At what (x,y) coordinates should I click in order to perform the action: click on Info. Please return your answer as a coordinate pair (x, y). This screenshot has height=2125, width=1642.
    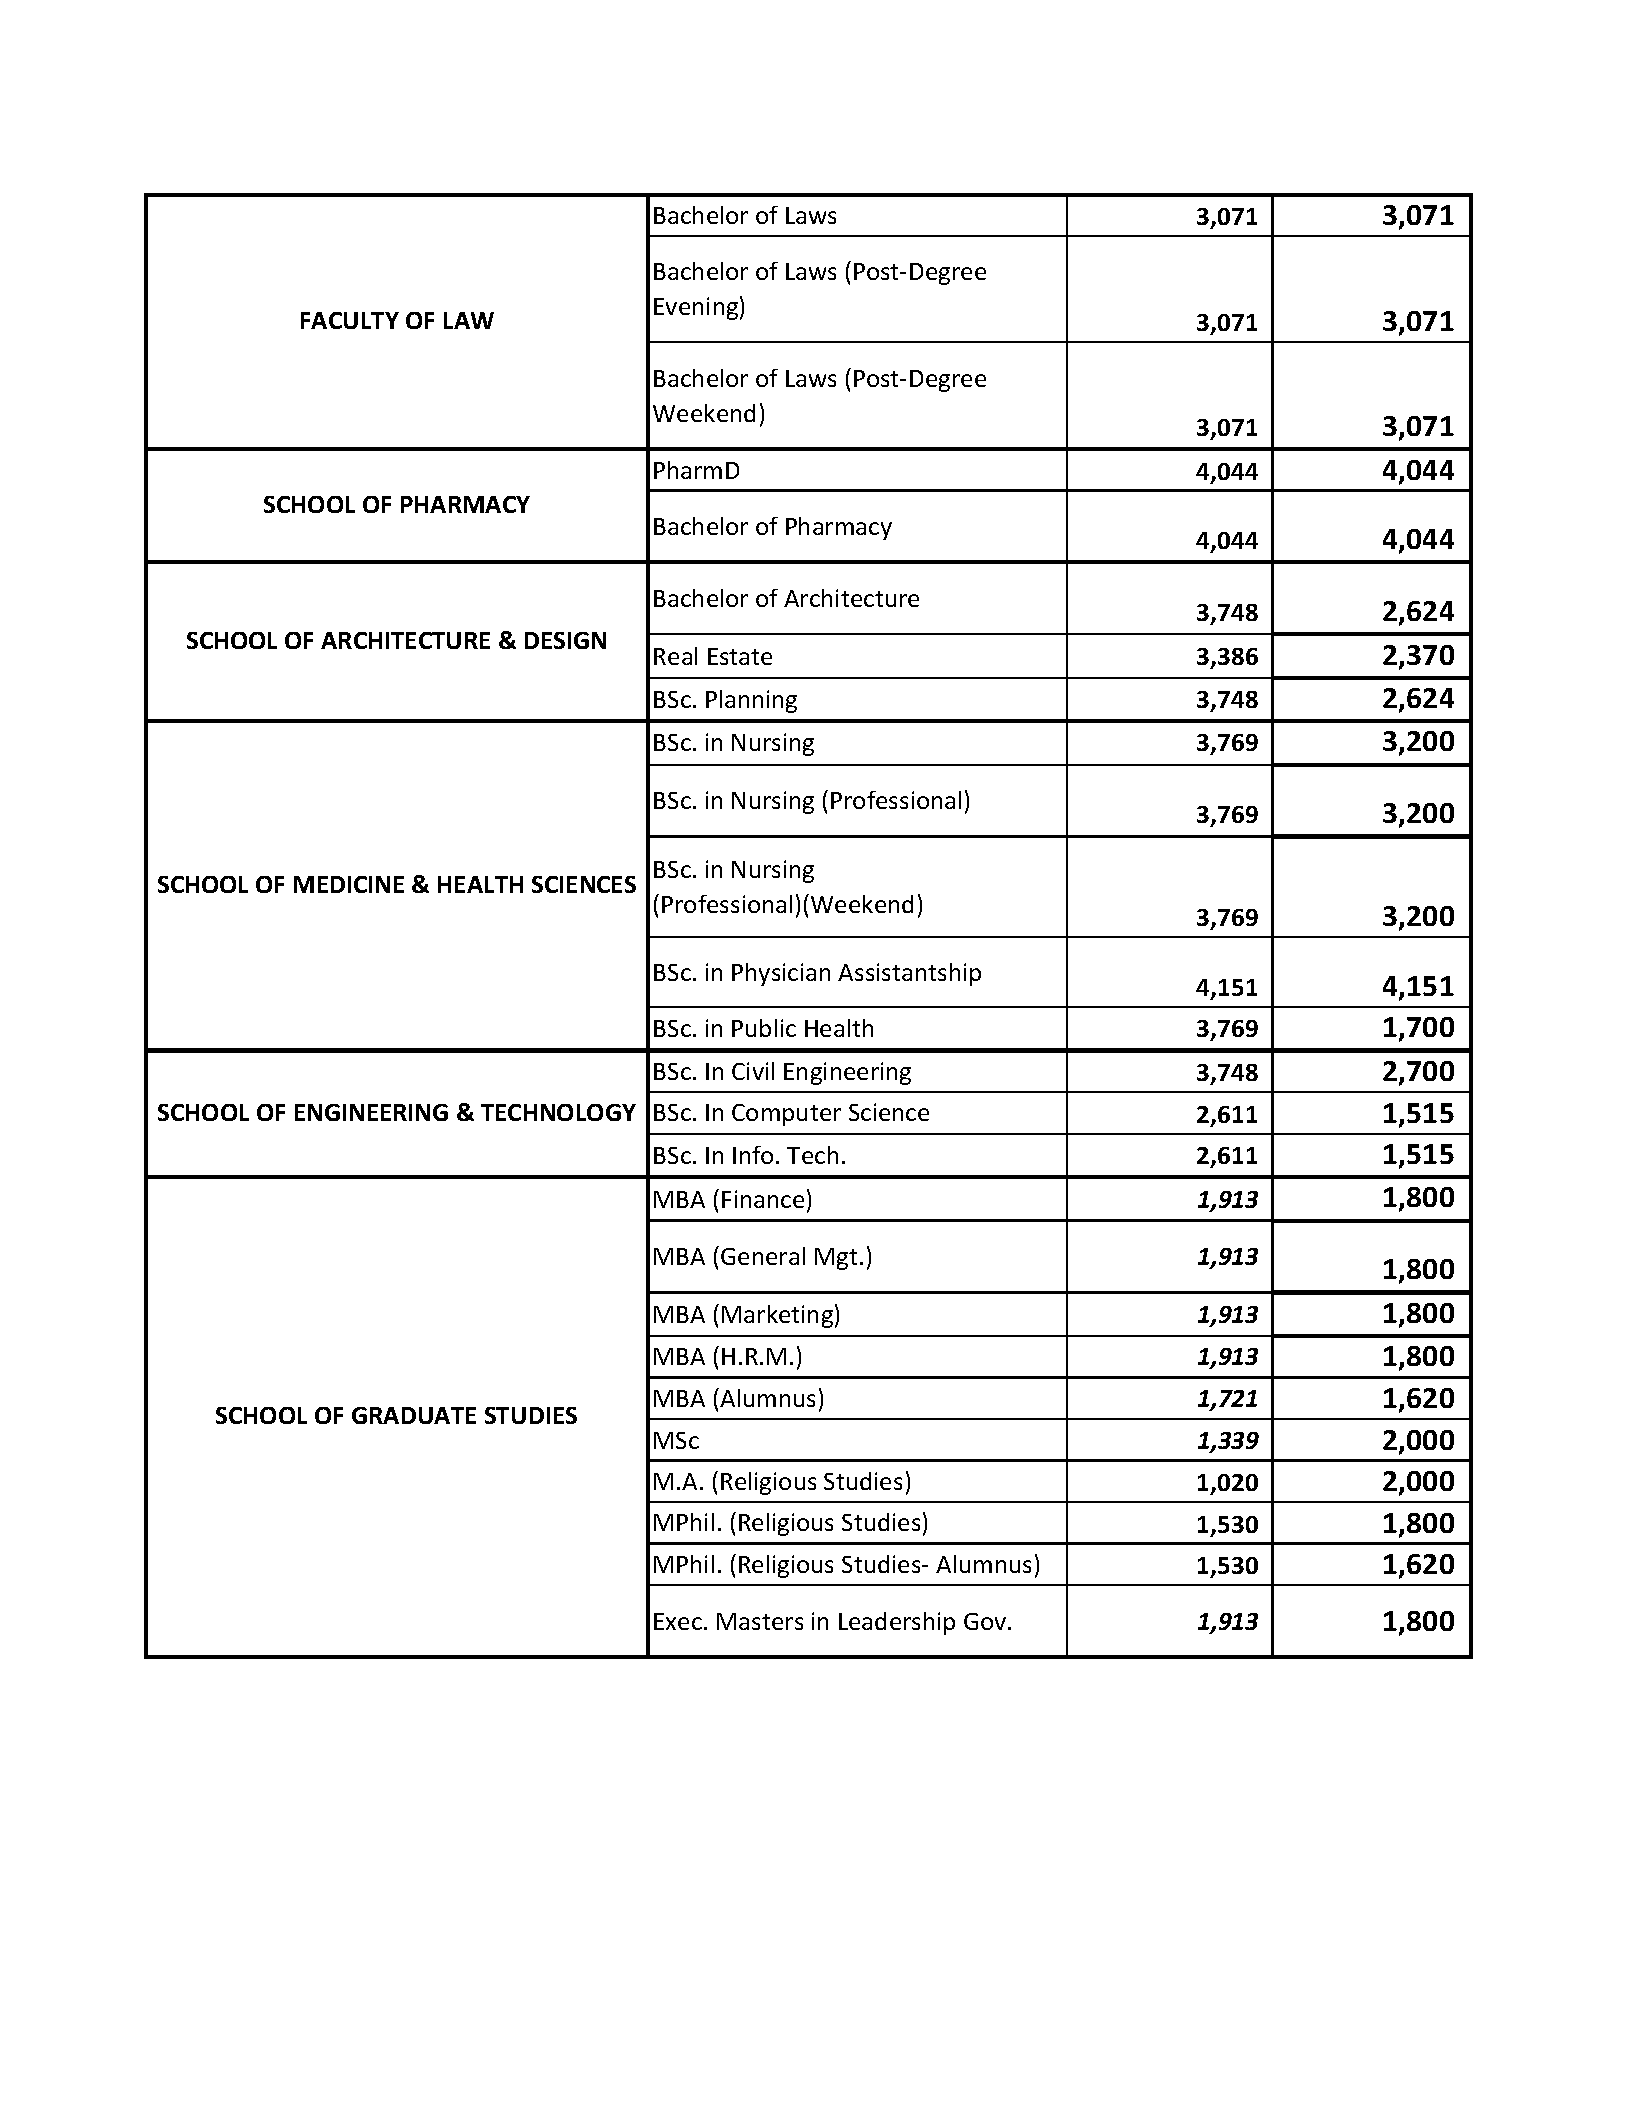
    Looking at the image, I should click on (753, 1155).
